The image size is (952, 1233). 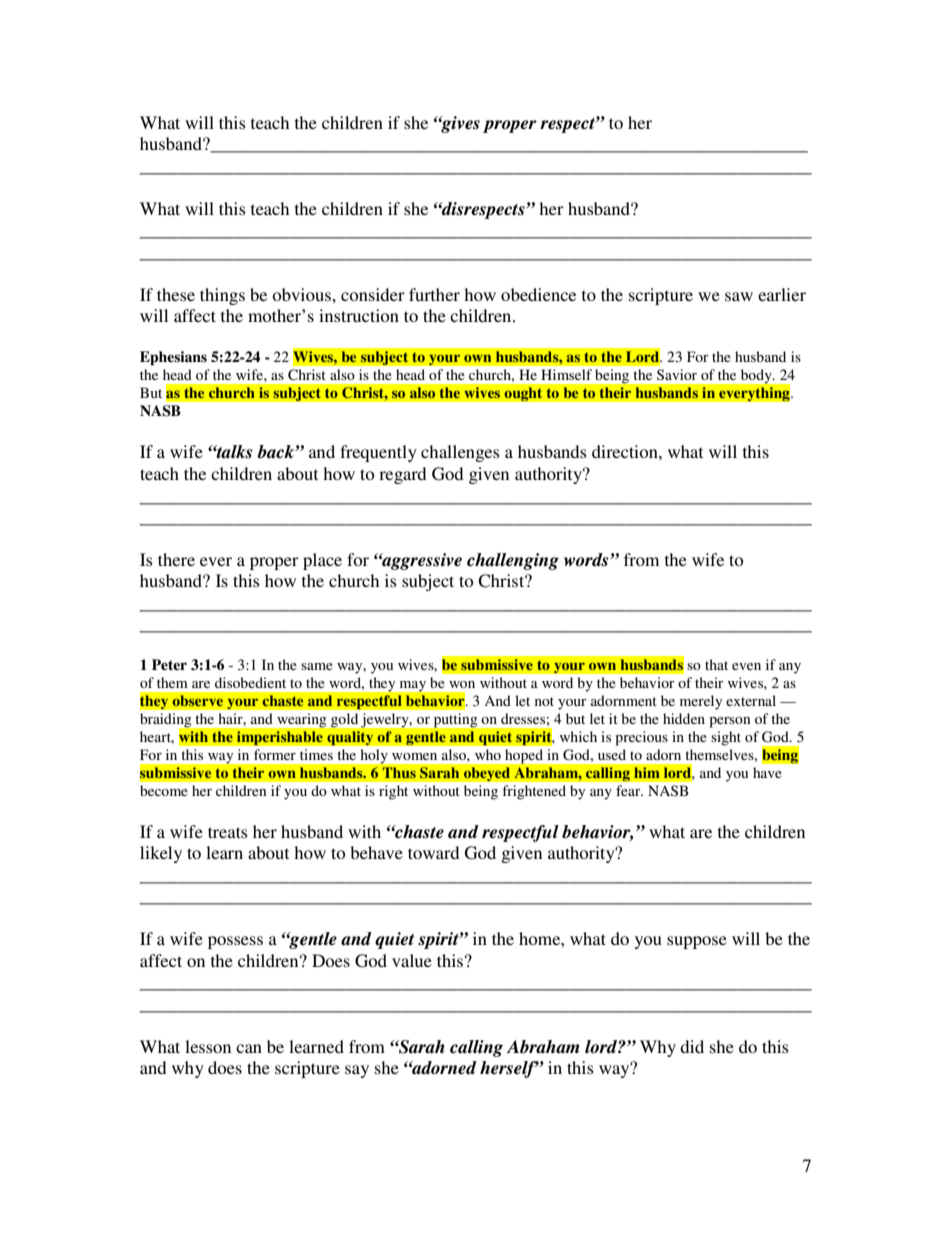 What do you see at coordinates (716, 664) in the image?
I see `that` at bounding box center [716, 664].
